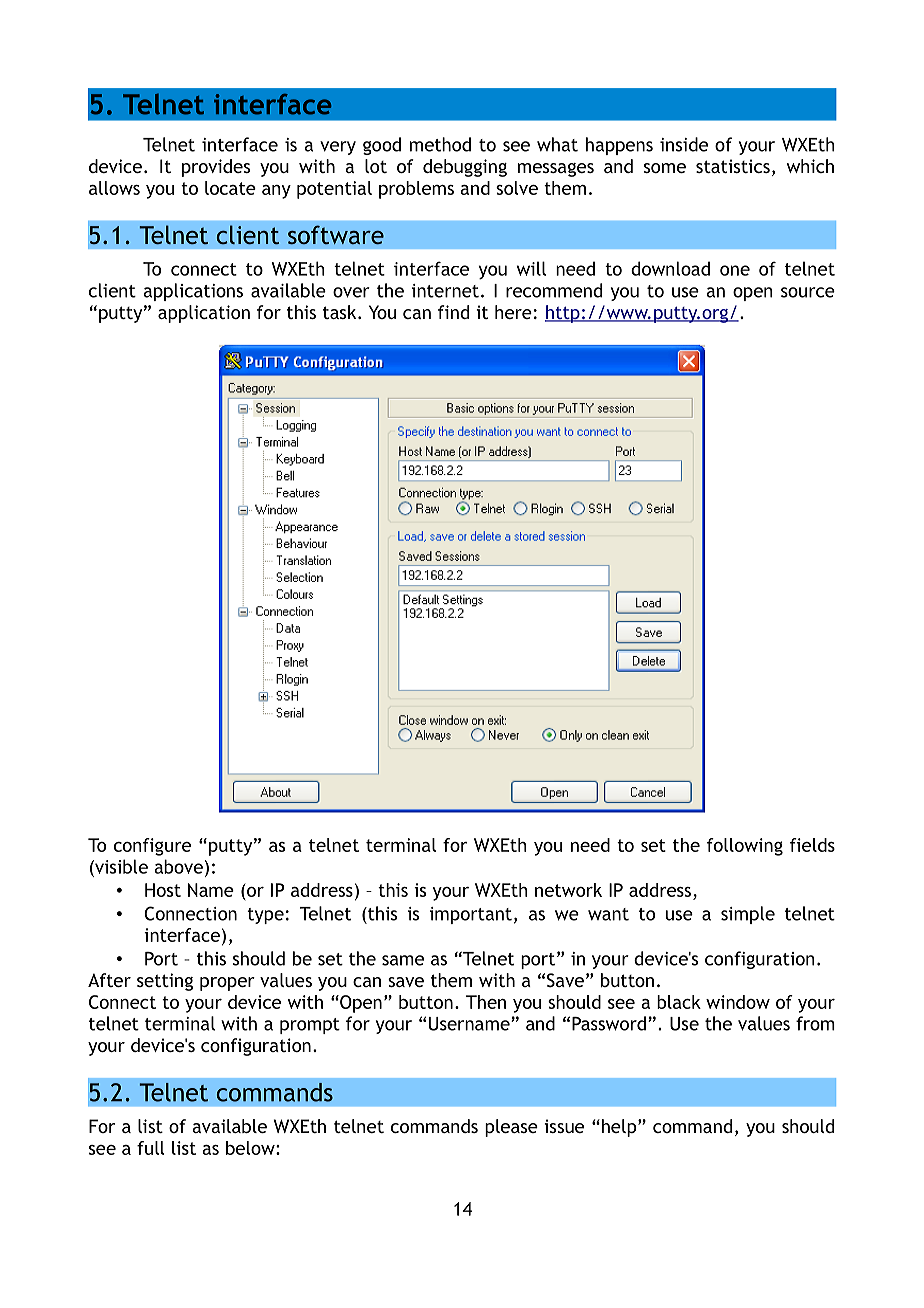 Image resolution: width=924 pixels, height=1308 pixels. What do you see at coordinates (403, 960) in the document?
I see `same` at bounding box center [403, 960].
